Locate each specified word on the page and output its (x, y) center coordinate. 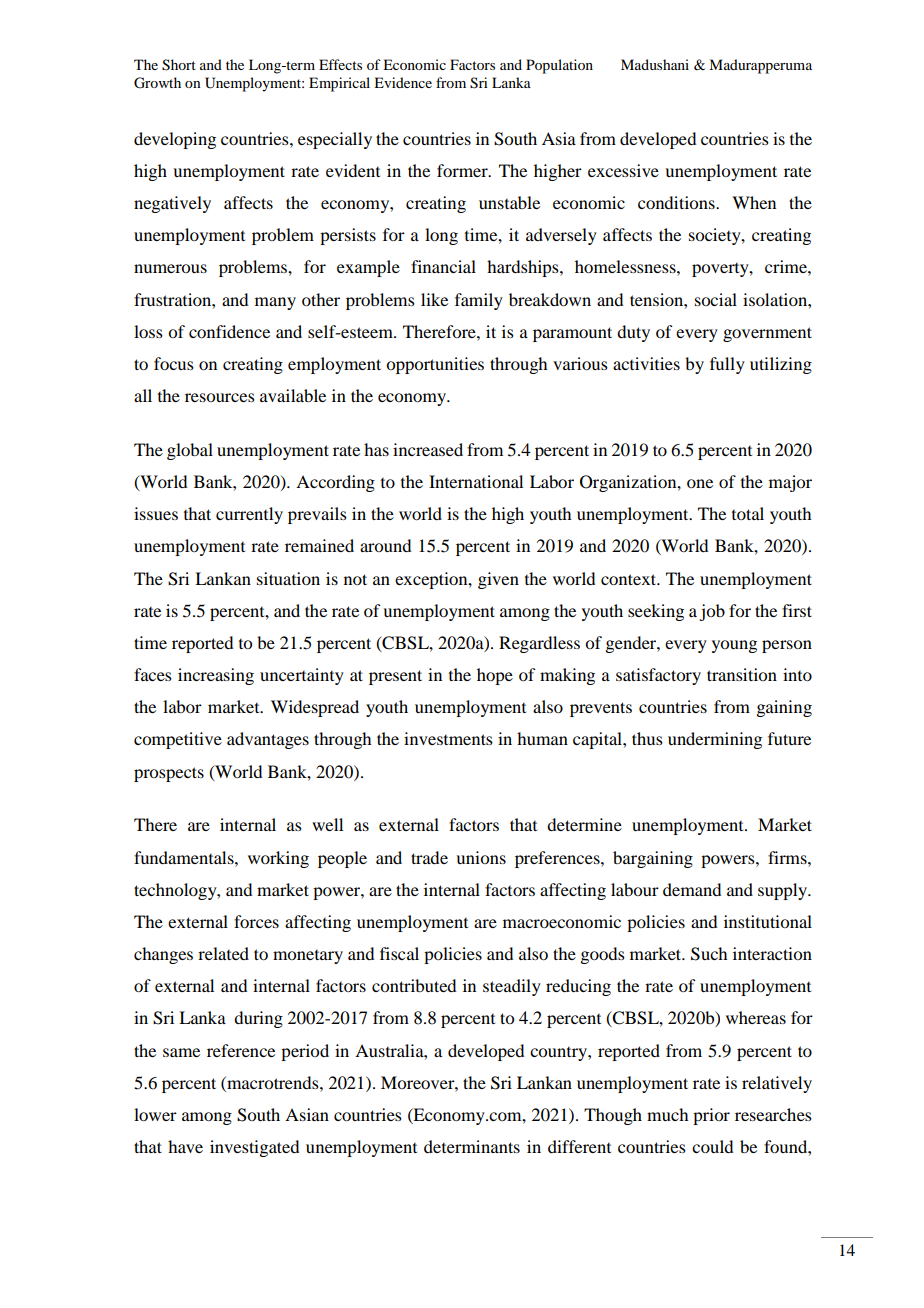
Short (179, 65)
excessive (623, 170)
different (579, 1146)
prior (711, 1116)
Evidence (403, 82)
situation (288, 578)
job (712, 612)
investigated (254, 1148)
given (498, 580)
